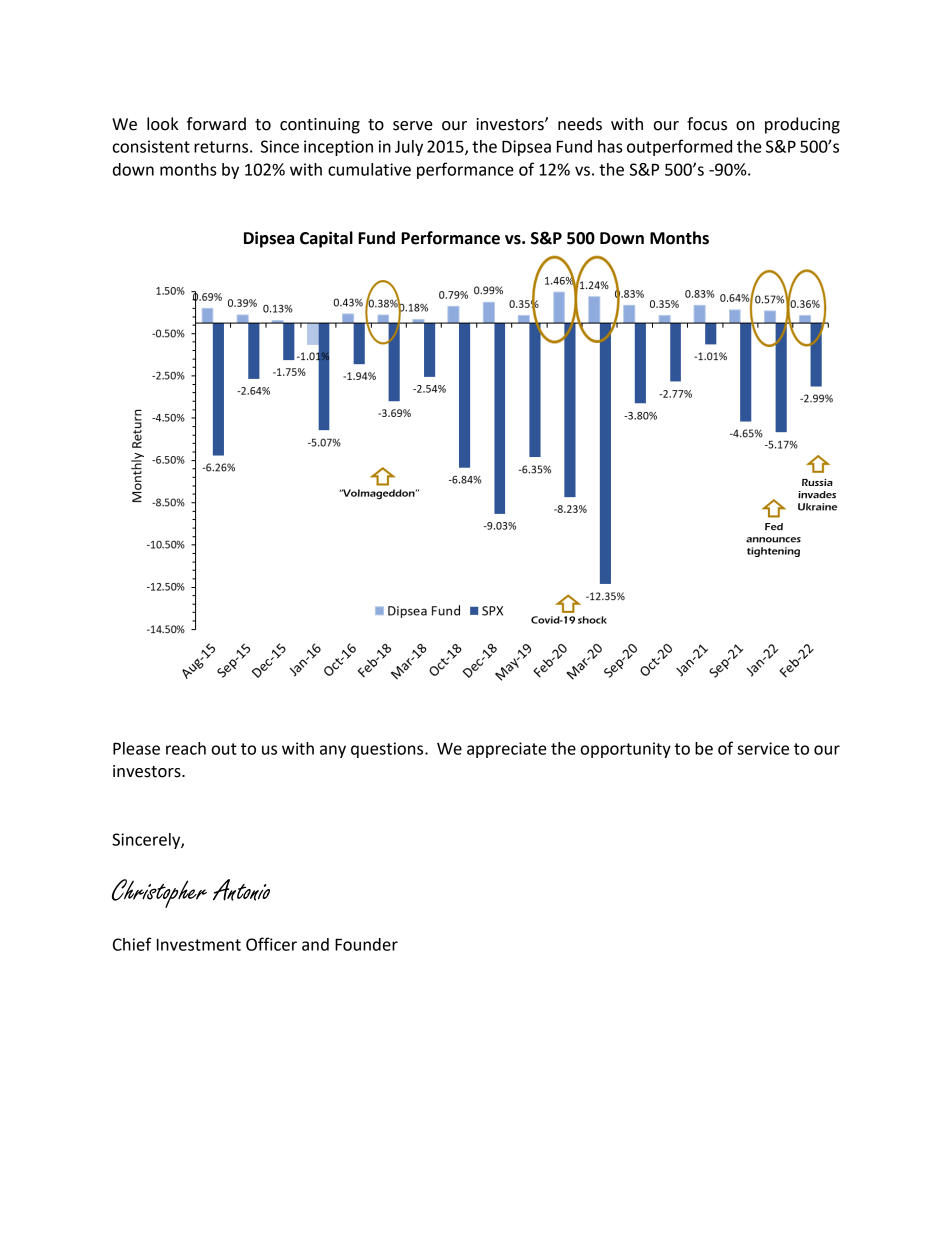  What do you see at coordinates (366, 944) in the page?
I see `Founder` at bounding box center [366, 944].
